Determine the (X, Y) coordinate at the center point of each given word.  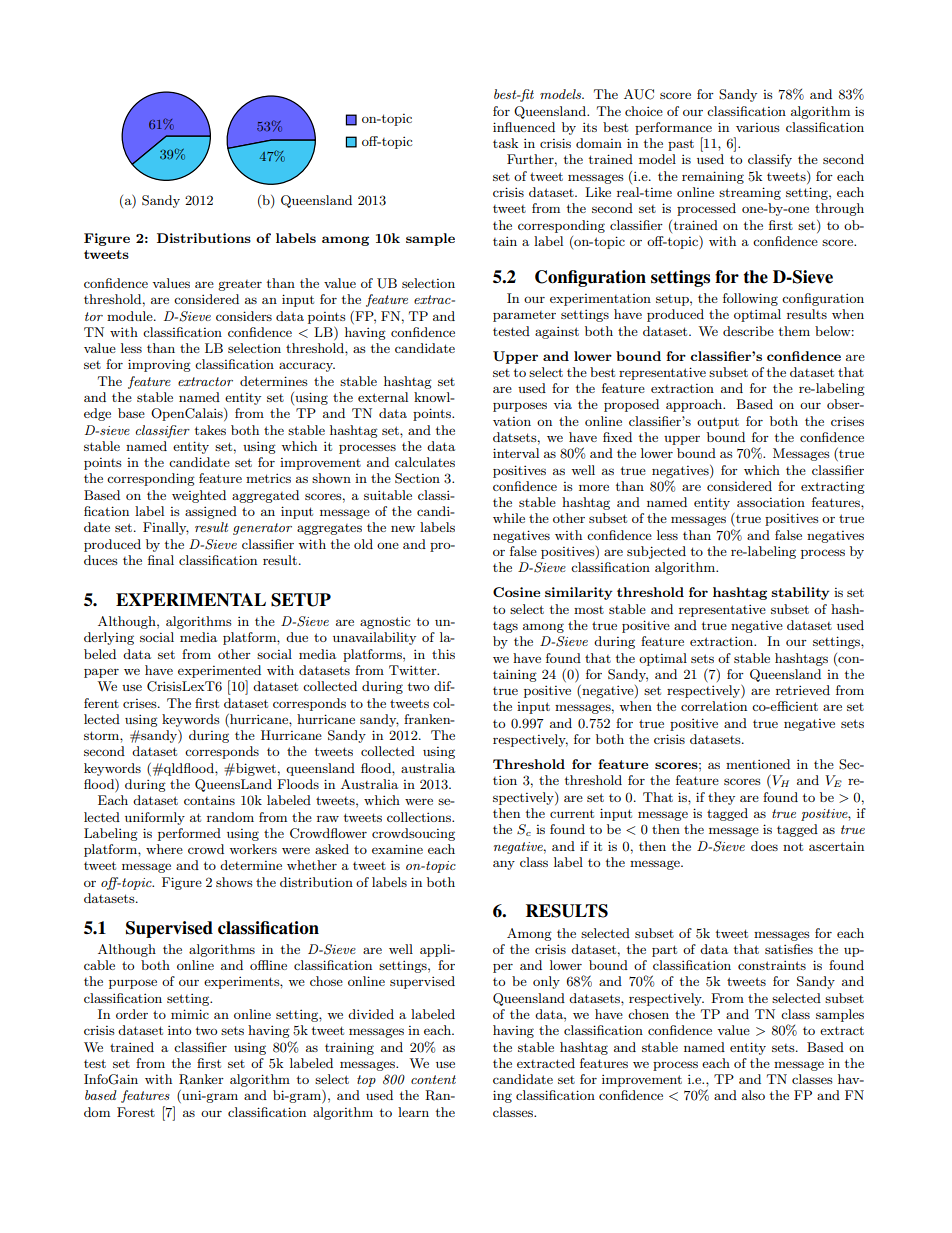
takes (210, 430)
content (433, 1079)
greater (240, 285)
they (721, 798)
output (718, 423)
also (753, 1095)
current (572, 813)
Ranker (201, 1079)
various (758, 127)
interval (516, 453)
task (505, 143)
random (230, 817)
